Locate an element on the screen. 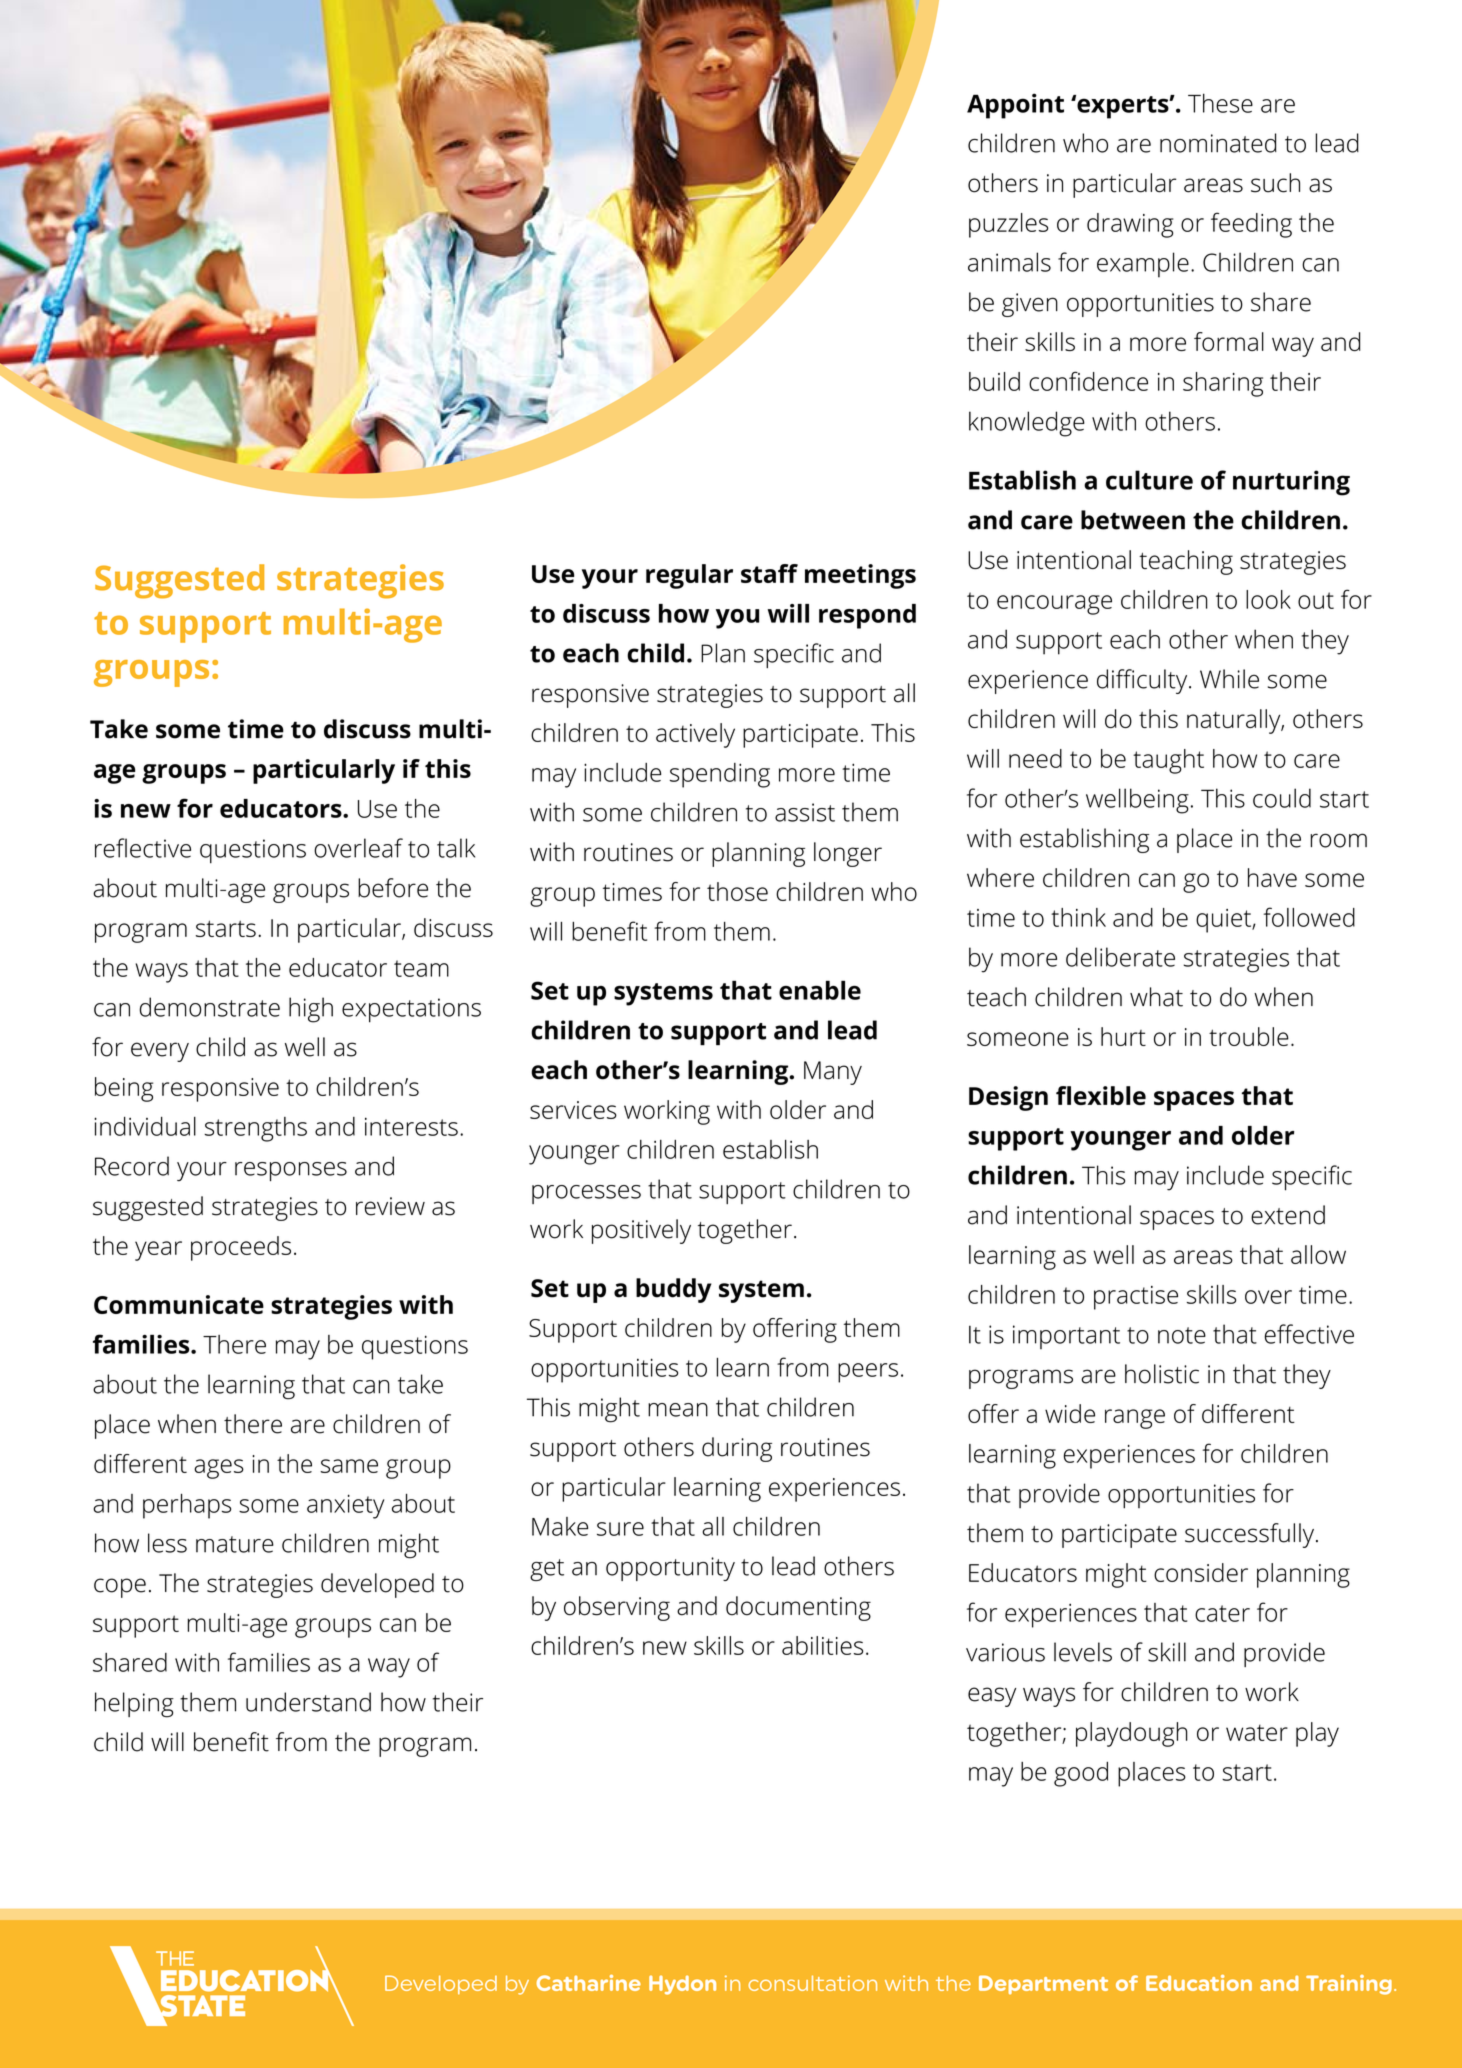 The width and height of the screenshot is (1462, 2068). nominated is located at coordinates (1218, 143).
